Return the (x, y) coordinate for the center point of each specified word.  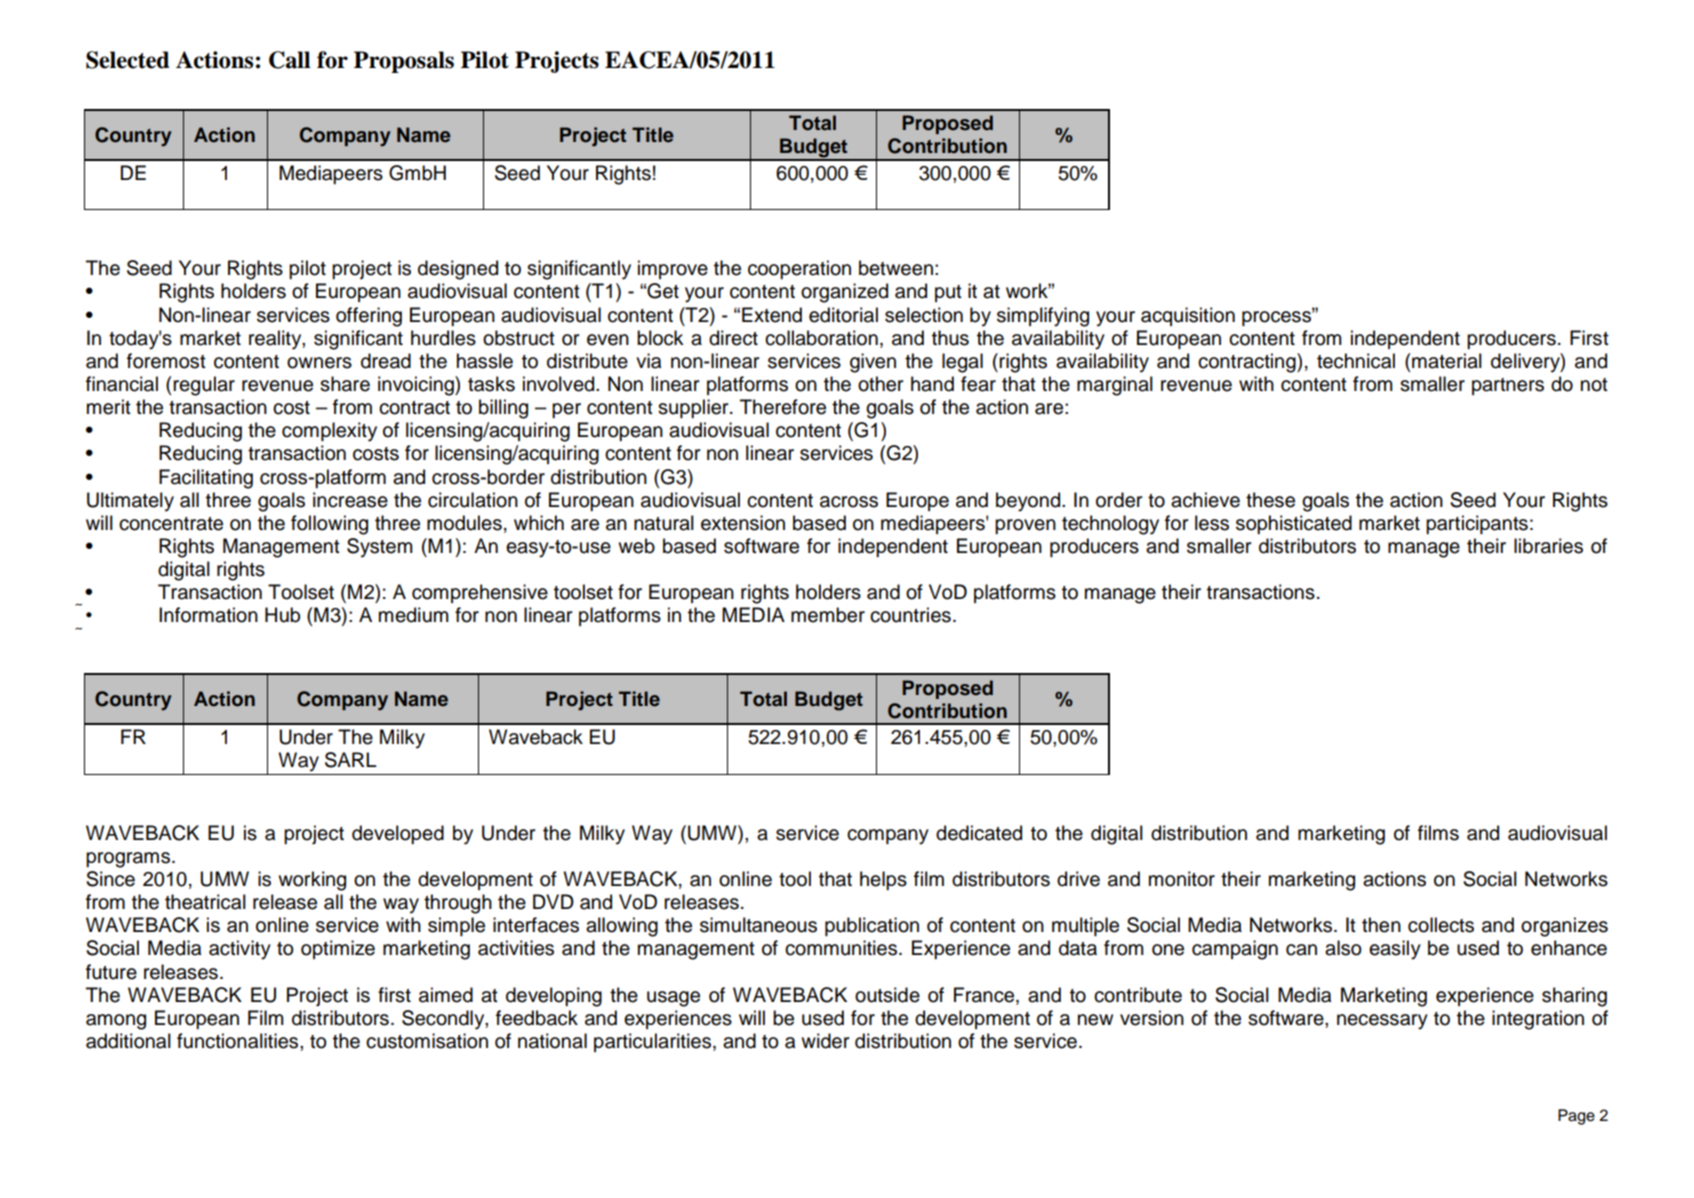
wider (825, 1041)
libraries (1548, 546)
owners (319, 363)
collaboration (821, 338)
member (828, 615)
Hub (282, 615)
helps (883, 880)
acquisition (1188, 316)
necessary (1382, 1022)
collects (1441, 925)
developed (398, 834)
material (1447, 361)
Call (290, 60)
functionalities (239, 1041)
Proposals (404, 62)
